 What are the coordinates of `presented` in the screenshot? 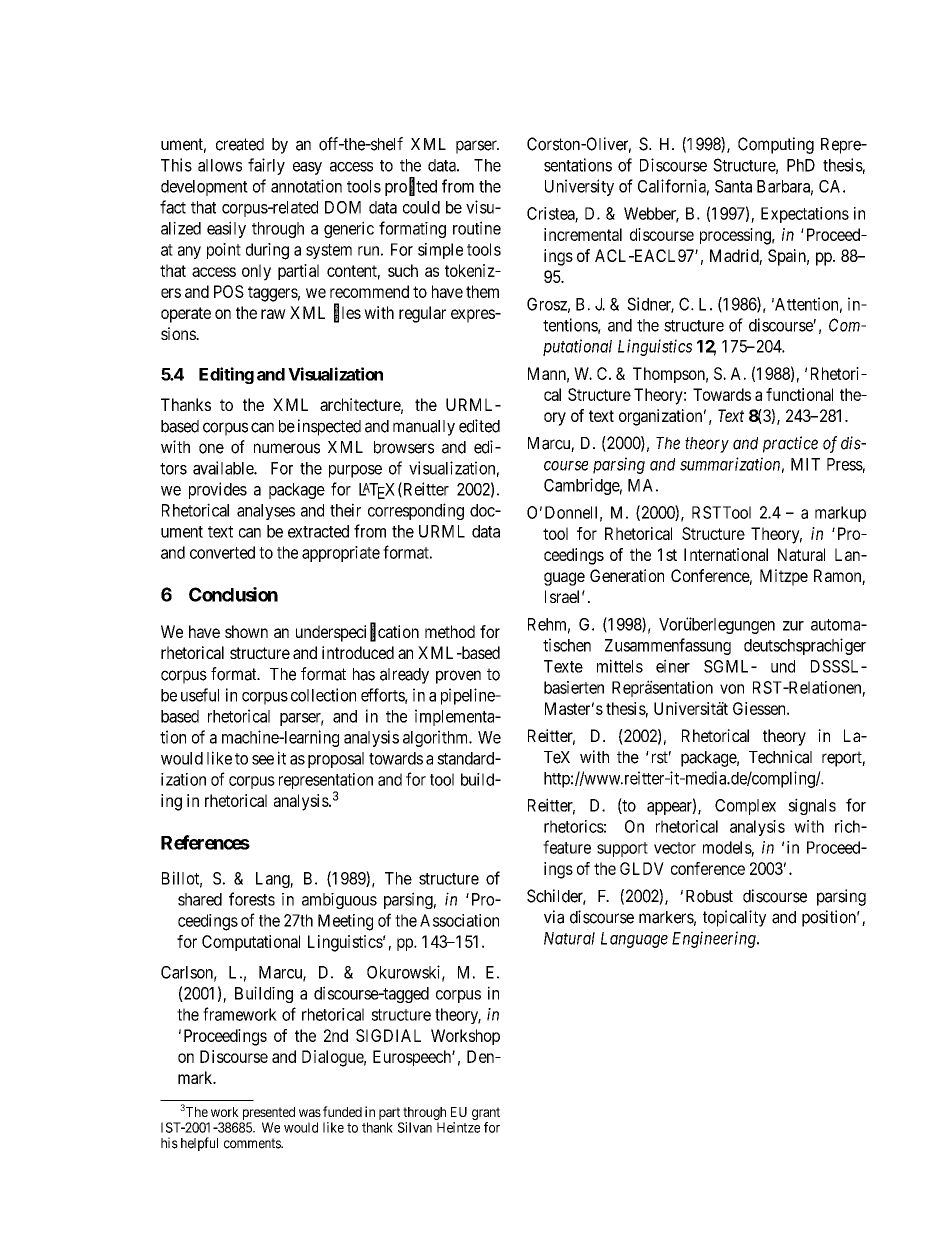 It's located at (267, 1115).
